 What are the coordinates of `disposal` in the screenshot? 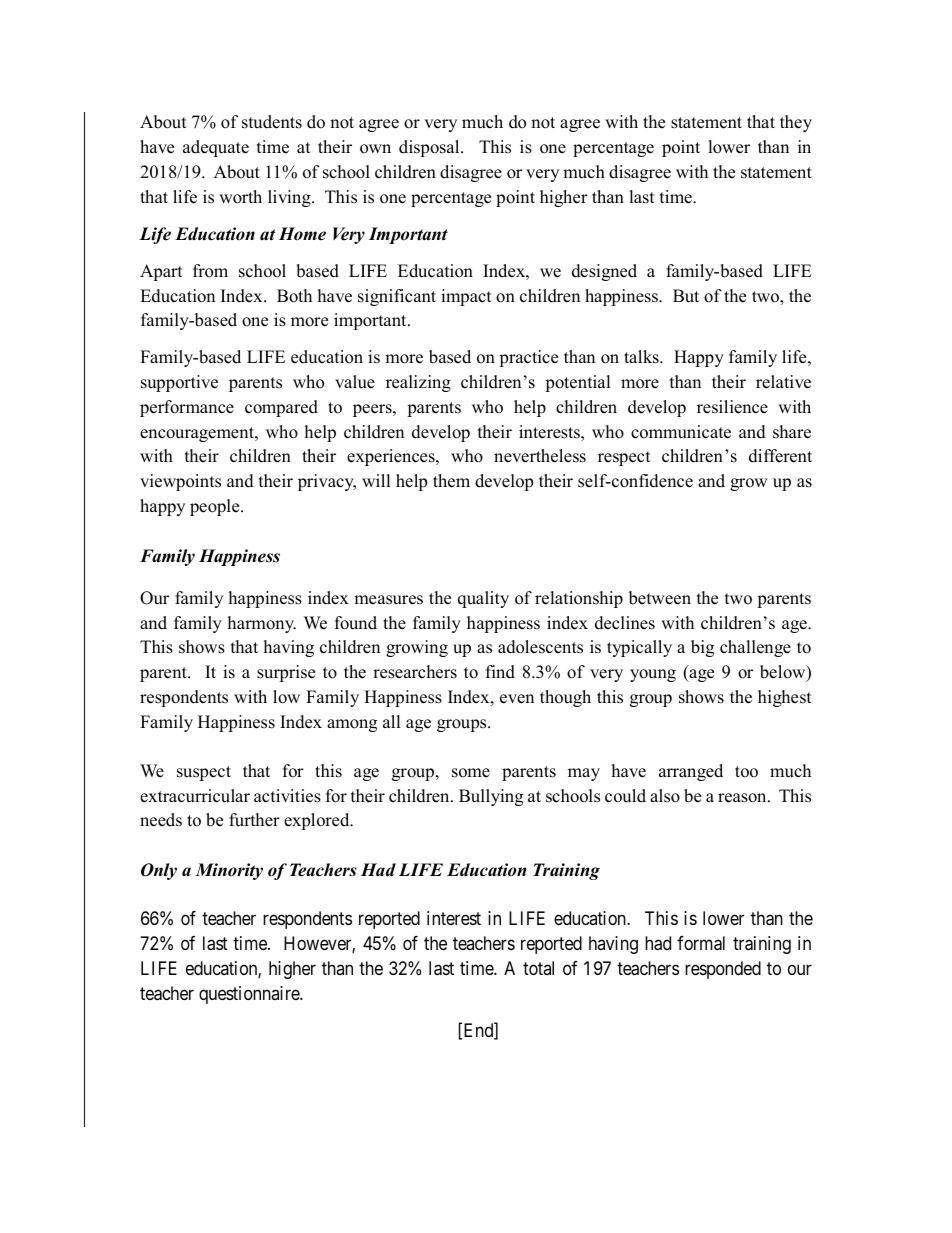 It's located at (430, 148).
